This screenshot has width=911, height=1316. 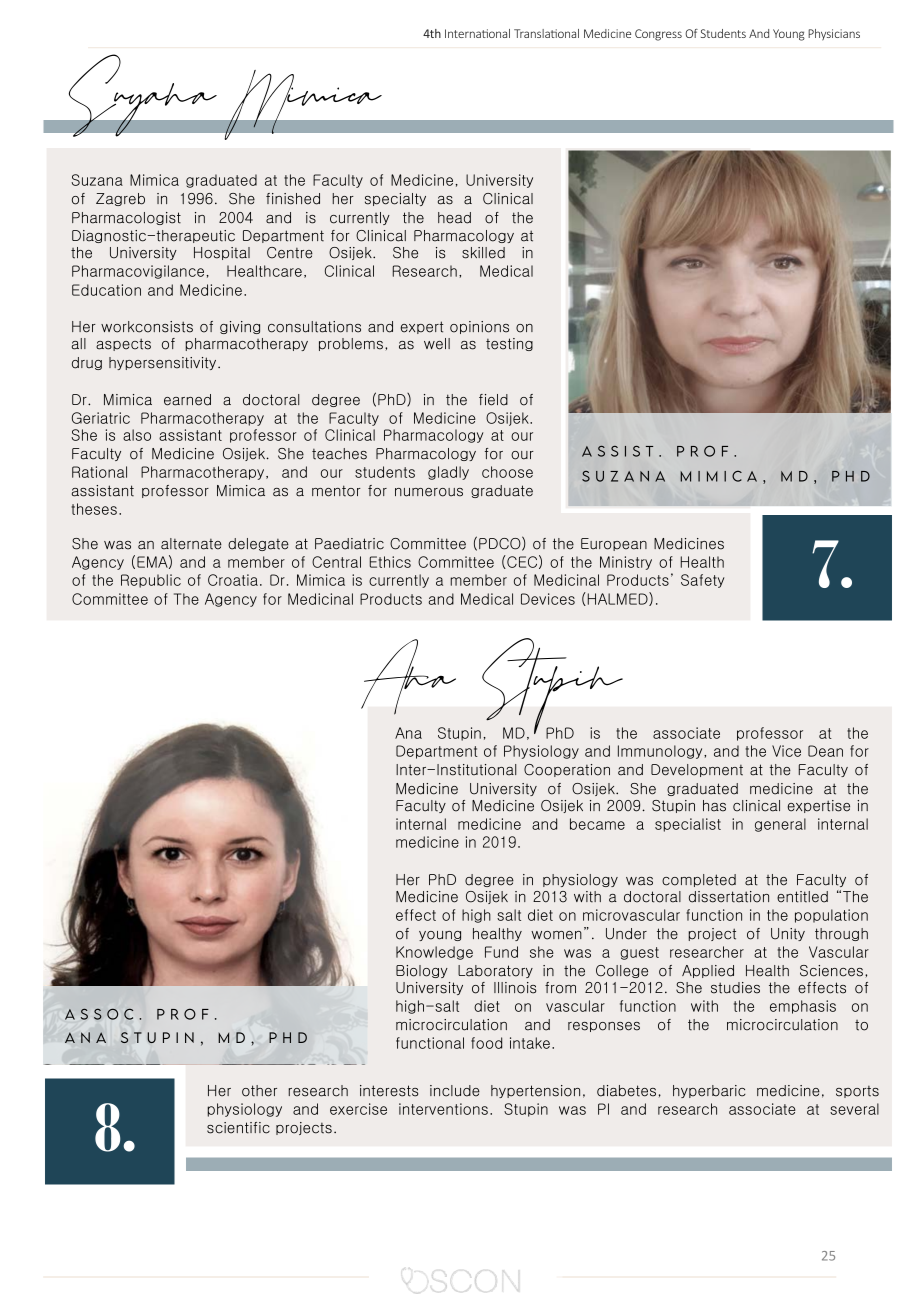 What do you see at coordinates (187, 400) in the screenshot?
I see `earned` at bounding box center [187, 400].
